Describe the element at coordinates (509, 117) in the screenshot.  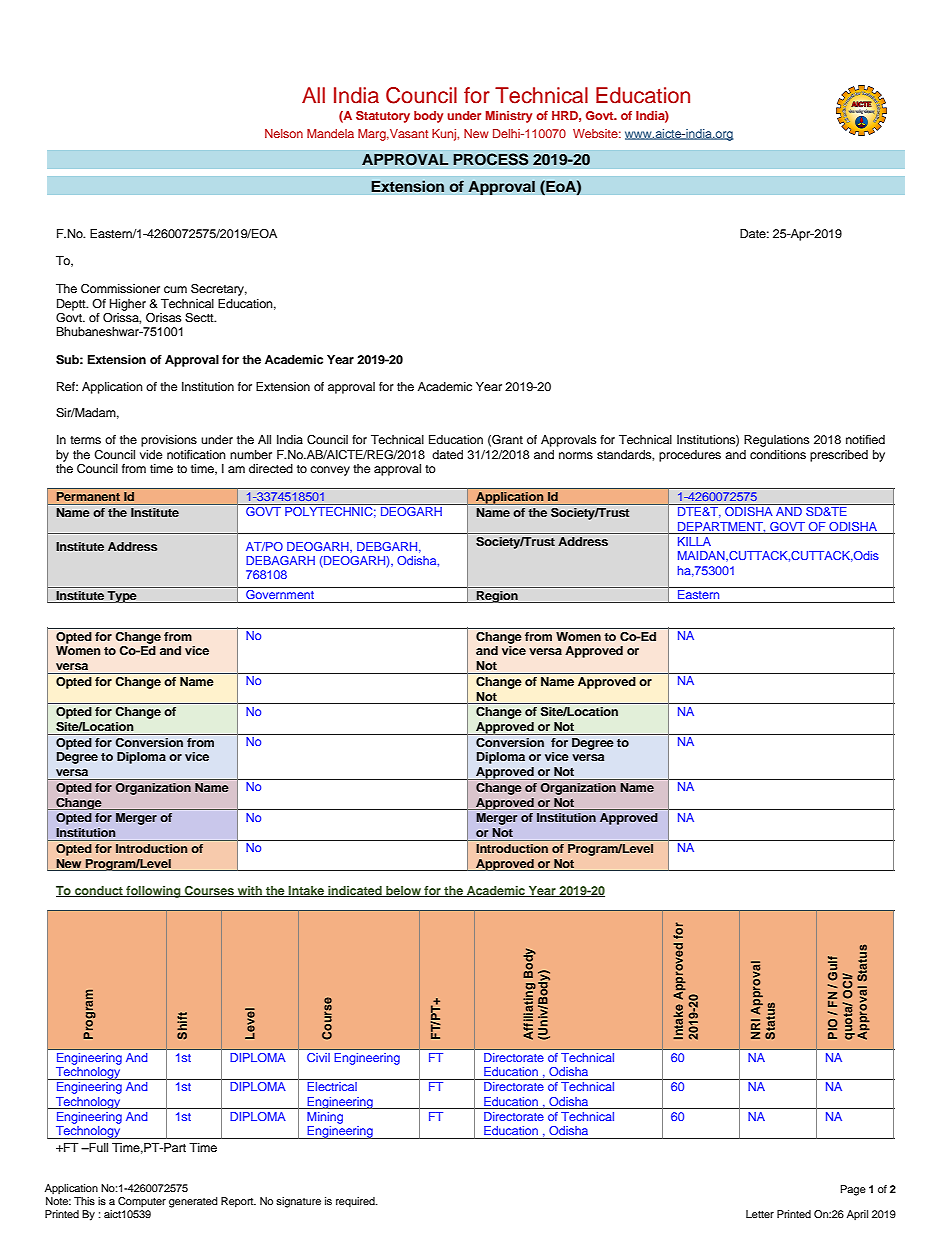
I see `Ministry` at that location.
